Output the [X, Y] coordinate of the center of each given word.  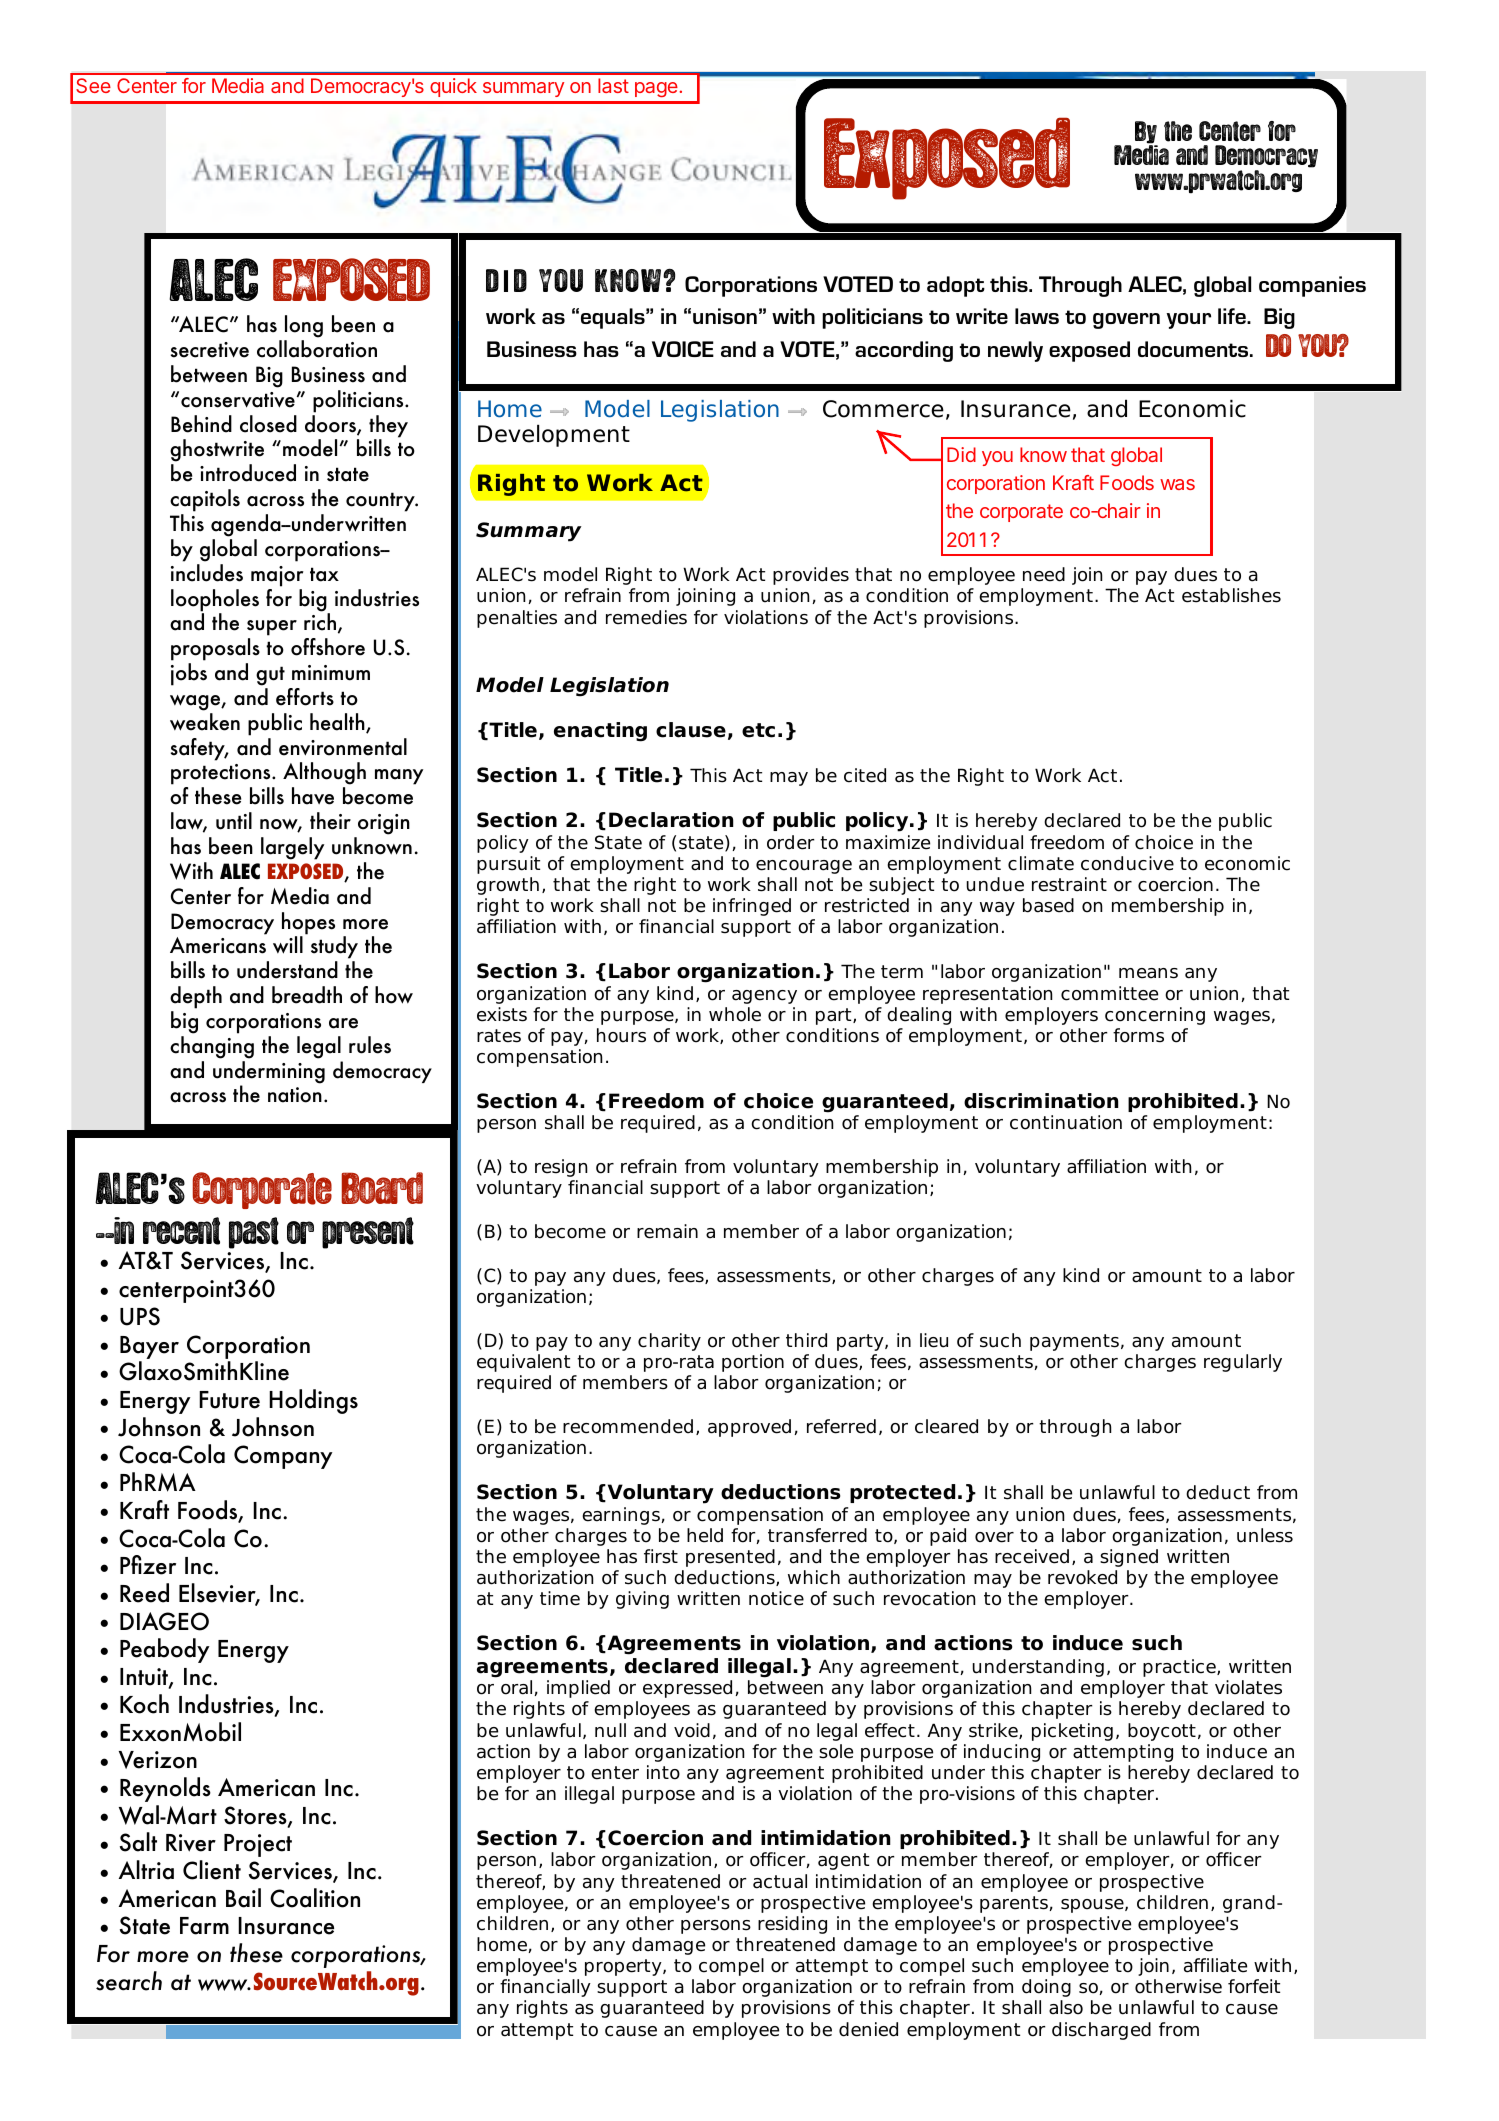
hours [621, 1035]
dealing [919, 1016]
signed [1129, 1558]
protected [902, 1493]
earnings [621, 1516]
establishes [1231, 595]
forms [1138, 1035]
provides [811, 576]
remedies [646, 617]
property [624, 1967]
